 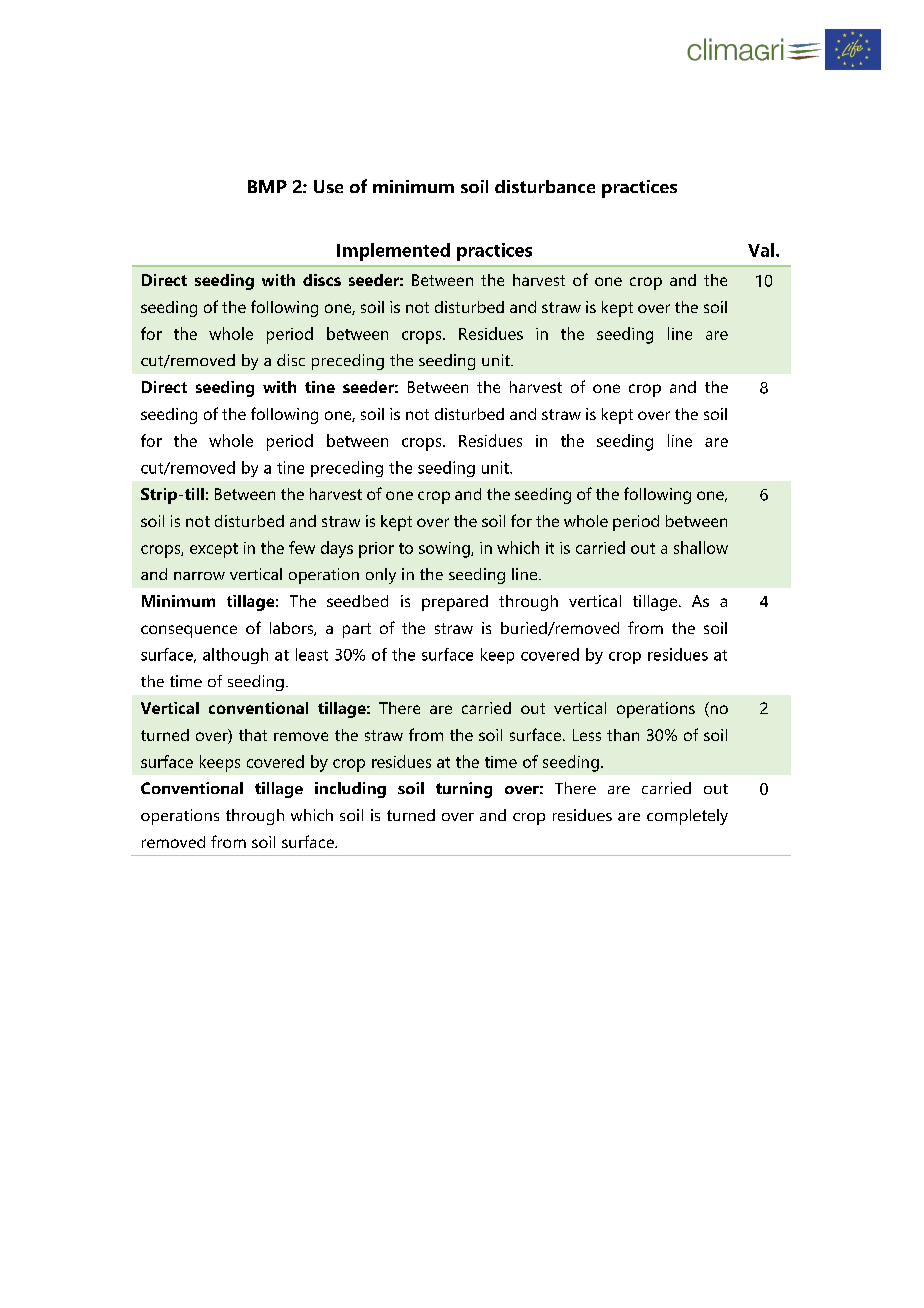 What do you see at coordinates (455, 603) in the screenshot?
I see `prepared` at bounding box center [455, 603].
